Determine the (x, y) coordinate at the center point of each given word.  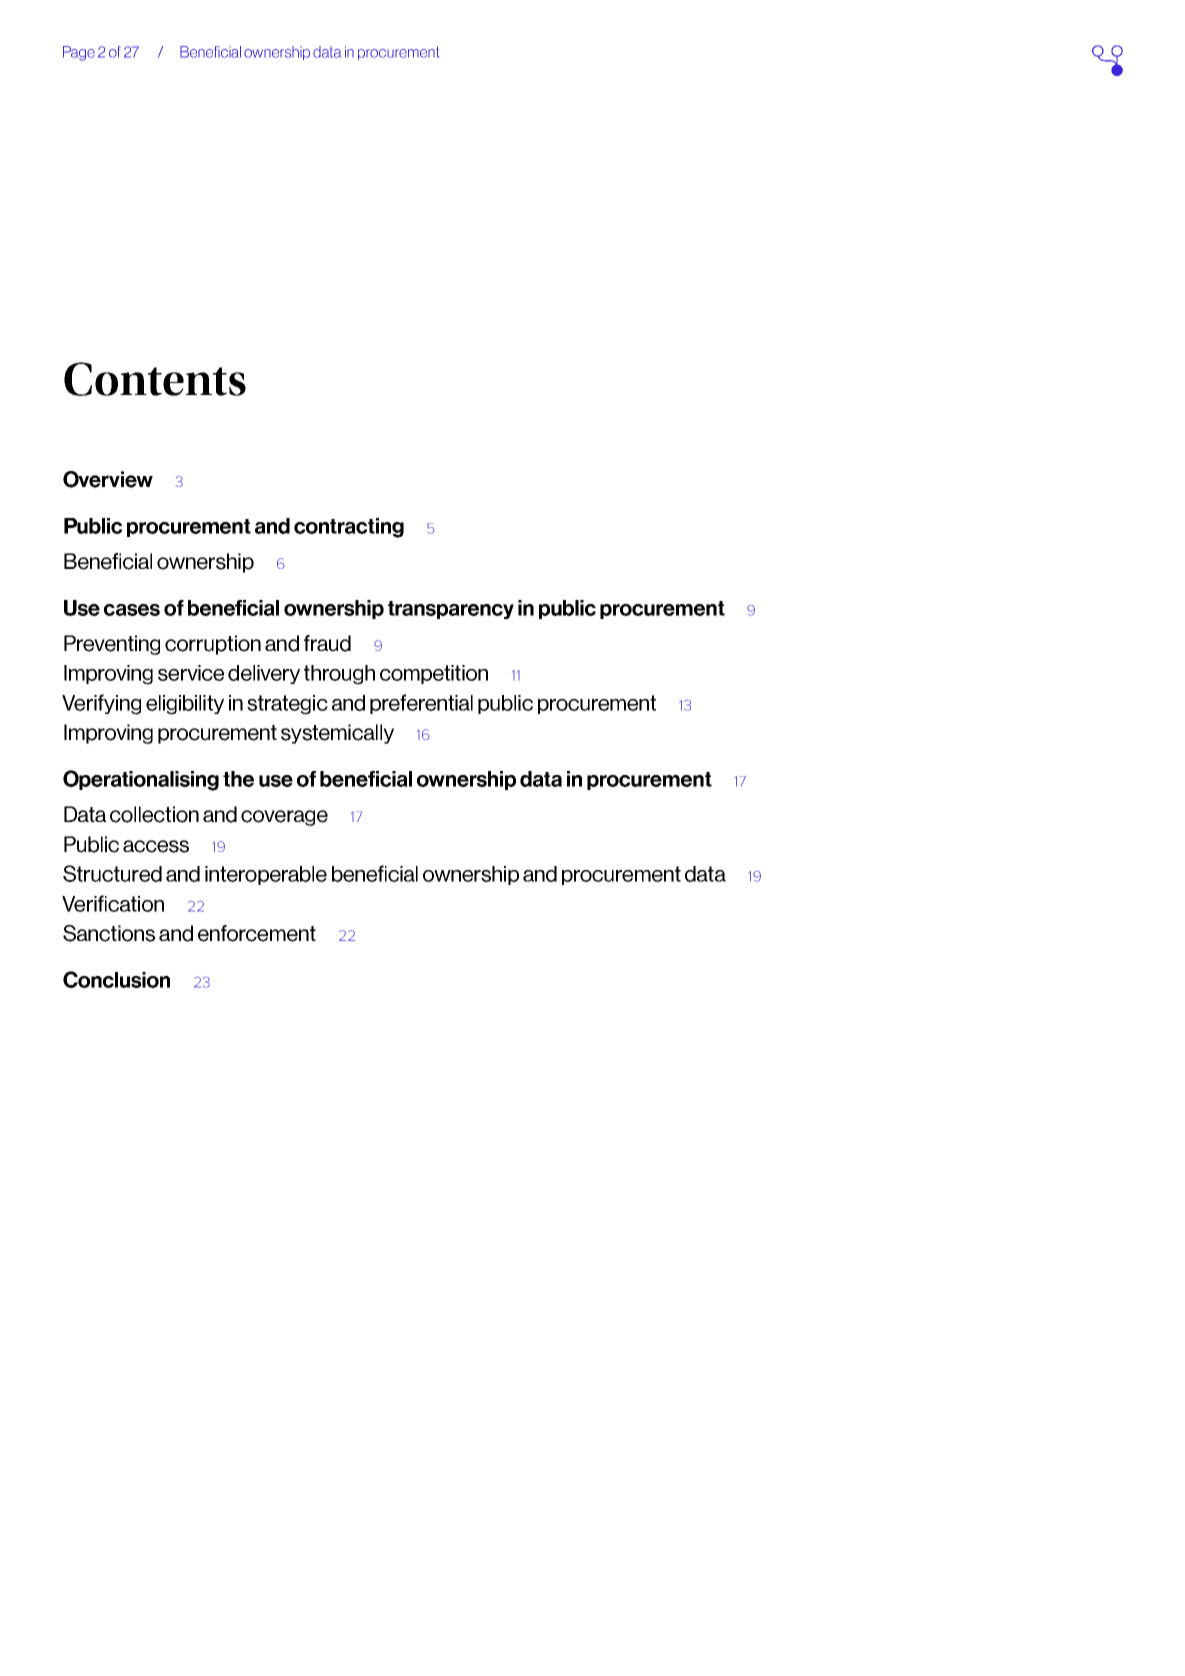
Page (79, 53)
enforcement (257, 933)
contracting (349, 528)
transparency (451, 610)
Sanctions (109, 933)
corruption (213, 645)
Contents (155, 379)
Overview (108, 479)
